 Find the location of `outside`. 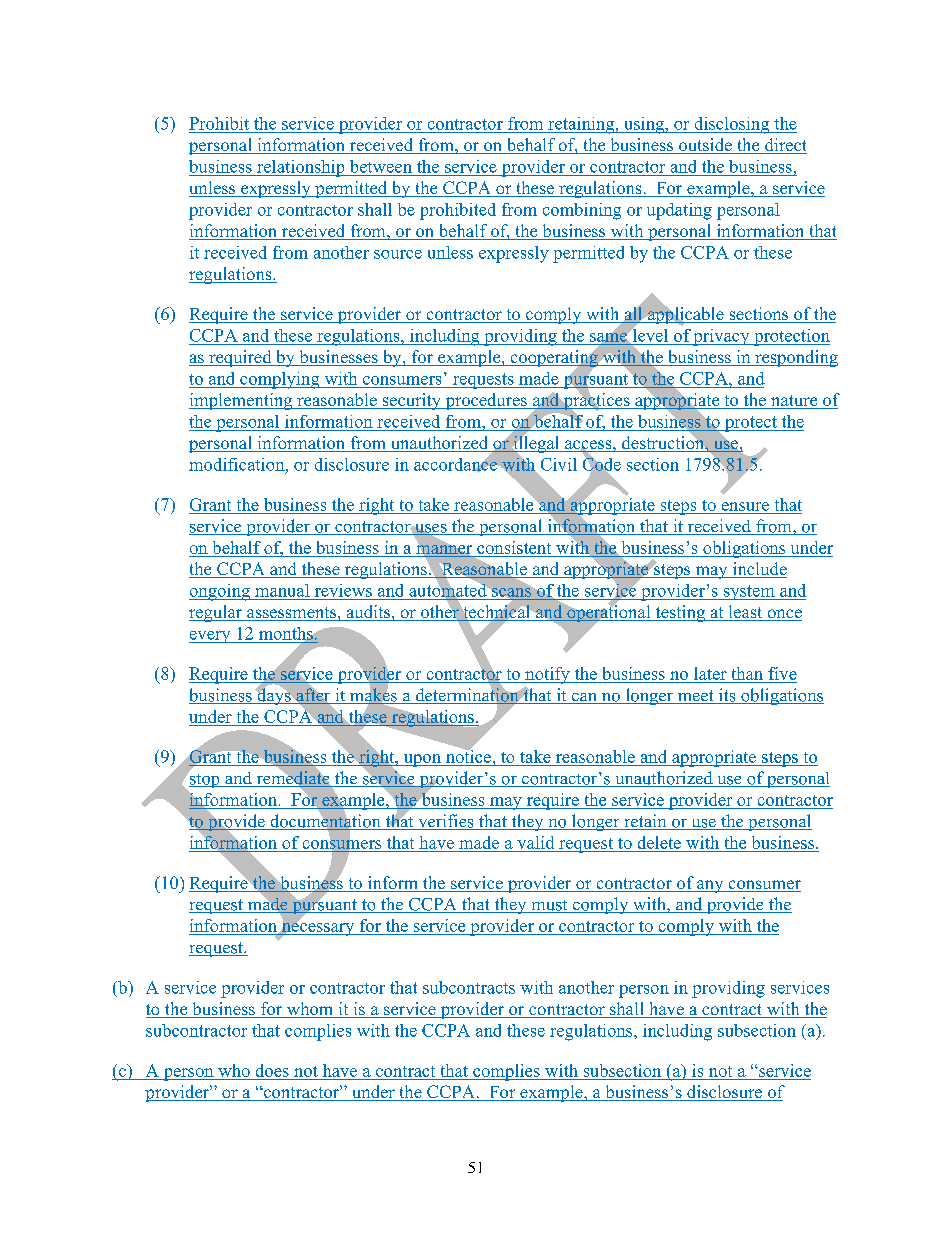

outside is located at coordinates (705, 146).
